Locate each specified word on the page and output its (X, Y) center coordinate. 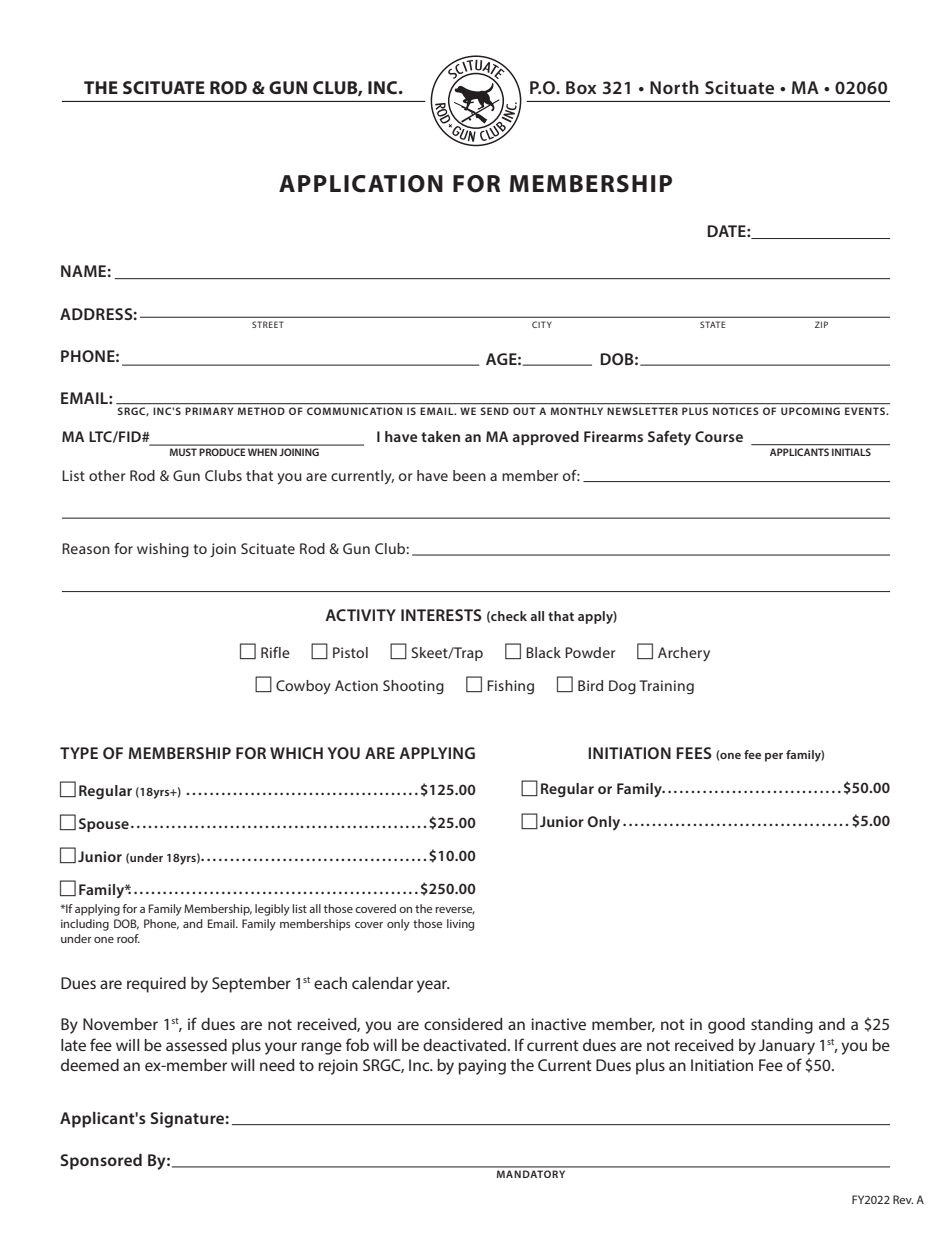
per (774, 757)
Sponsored (101, 1162)
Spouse (104, 825)
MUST (183, 452)
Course (719, 436)
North (674, 87)
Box (581, 87)
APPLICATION (361, 184)
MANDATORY (531, 1174)
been (469, 475)
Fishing (510, 687)
